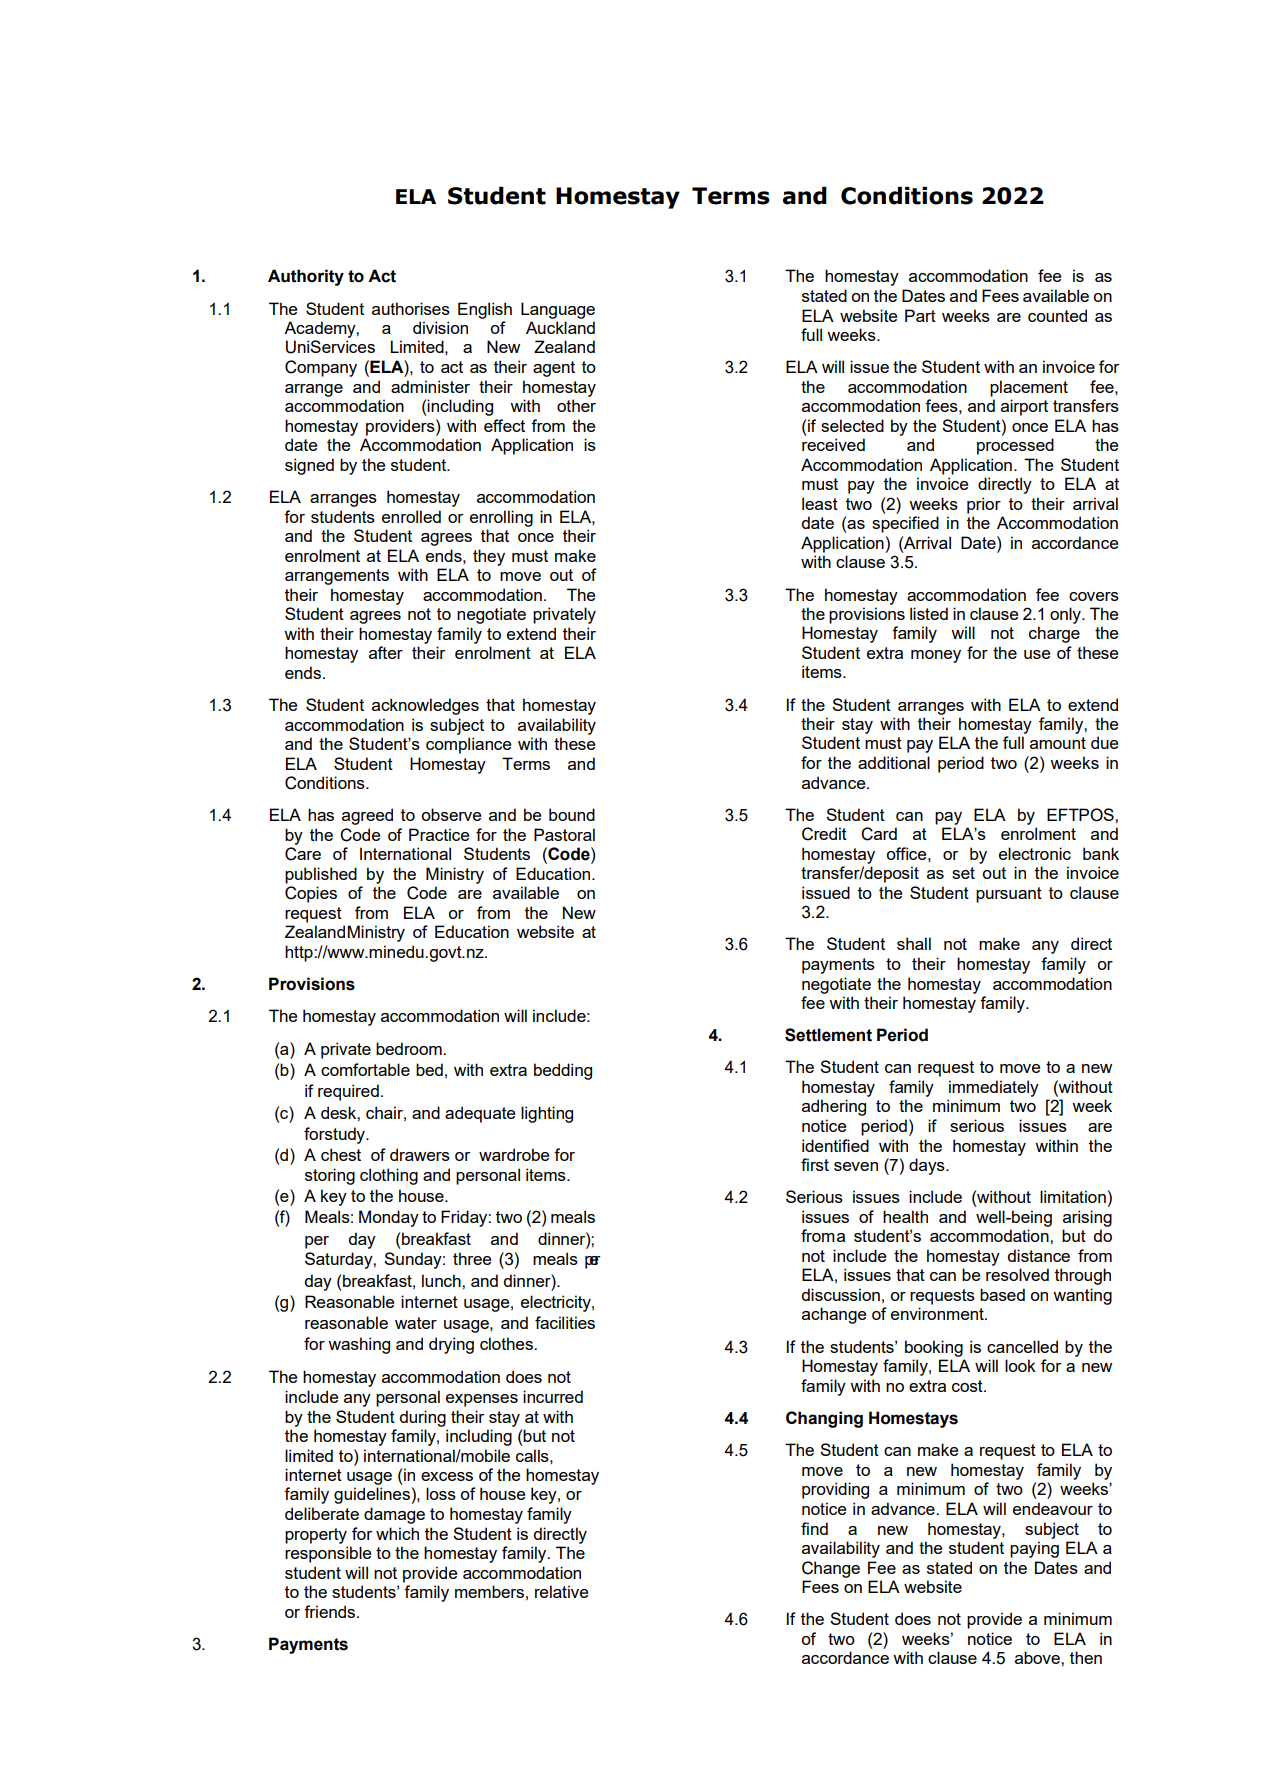 This screenshot has width=1263, height=1787. What do you see at coordinates (1057, 315) in the screenshot?
I see `counted` at bounding box center [1057, 315].
